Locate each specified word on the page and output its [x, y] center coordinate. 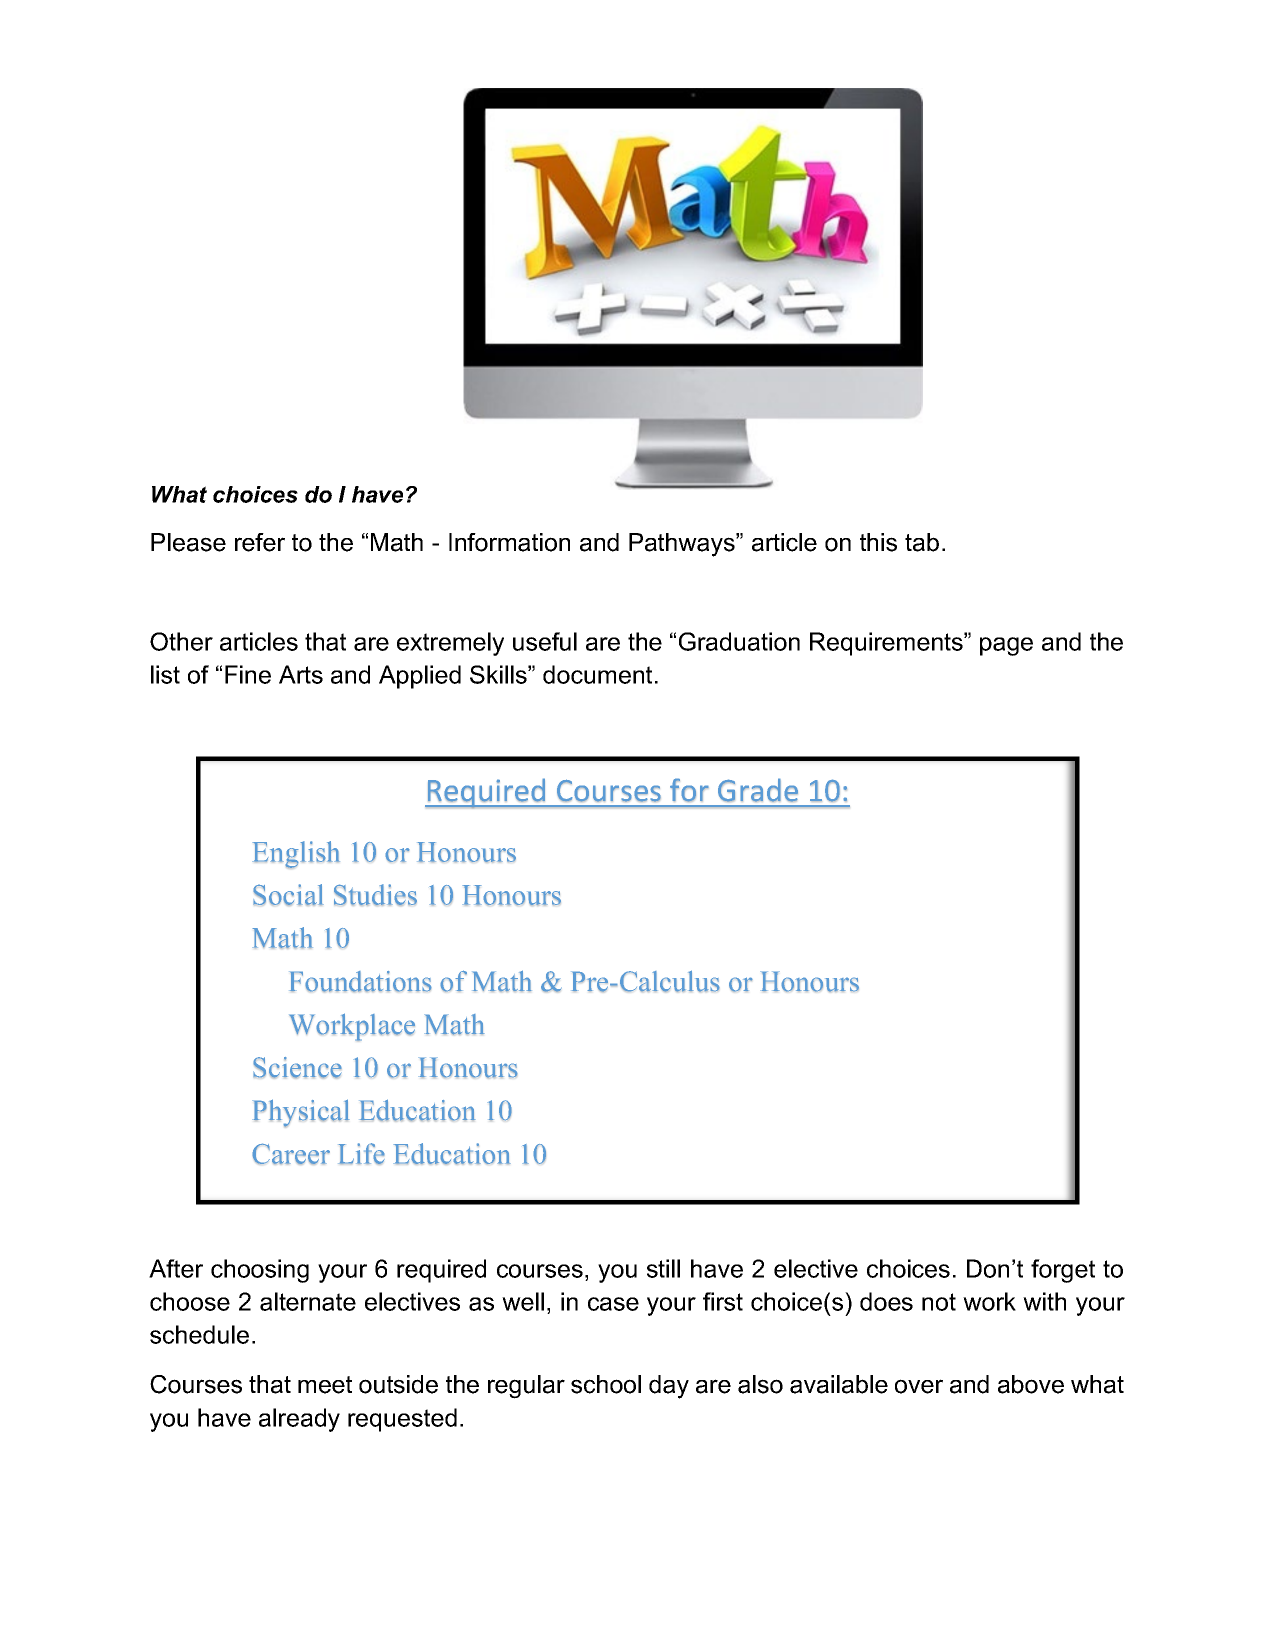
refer [260, 542]
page [1006, 646]
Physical [301, 1113]
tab [922, 542]
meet [325, 1385]
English [296, 854]
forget [1063, 1271]
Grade [758, 790]
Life [361, 1154]
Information [509, 542]
